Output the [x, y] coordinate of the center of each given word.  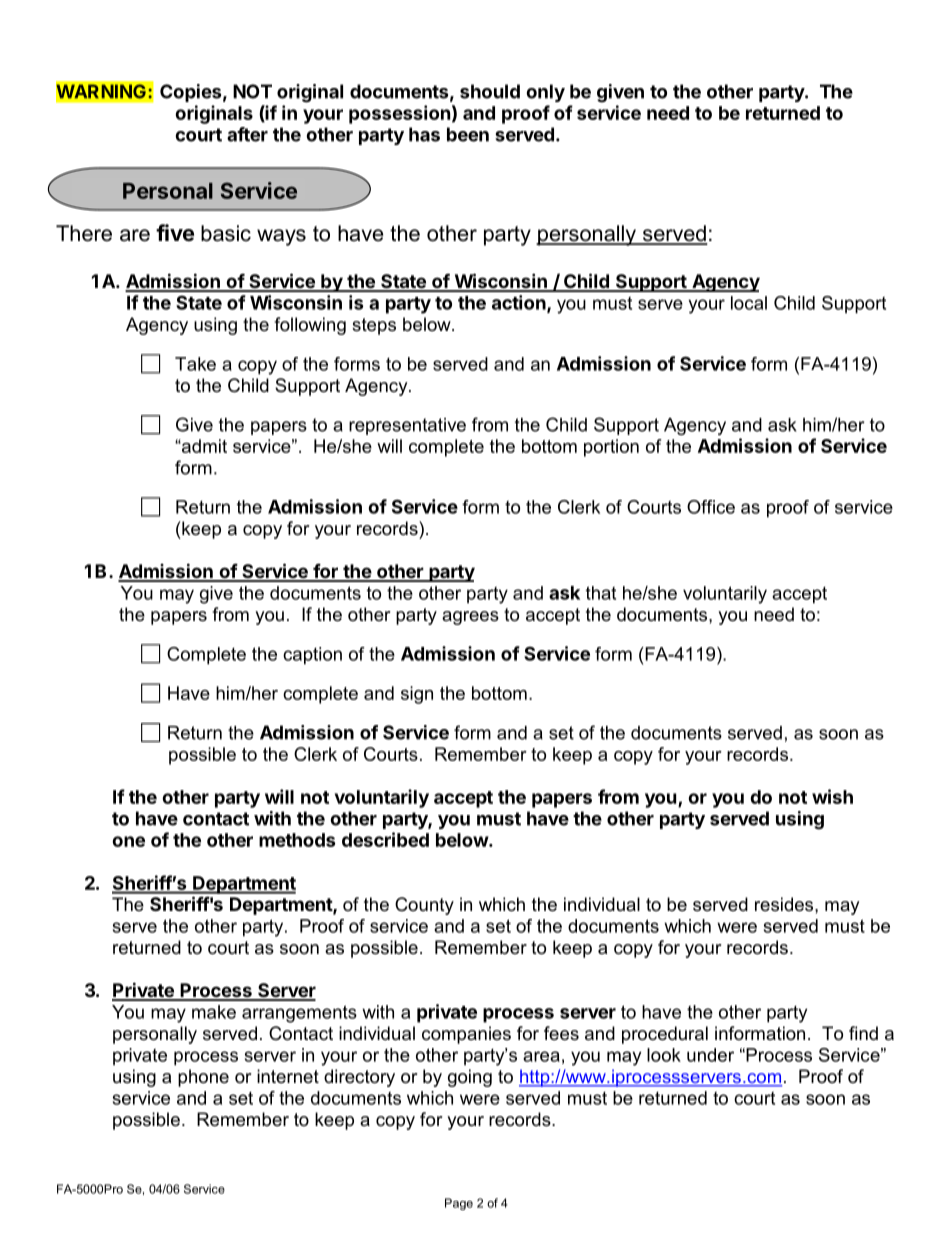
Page [459, 1204]
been [468, 134]
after [247, 134]
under [710, 1055]
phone [203, 1078]
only [545, 93]
